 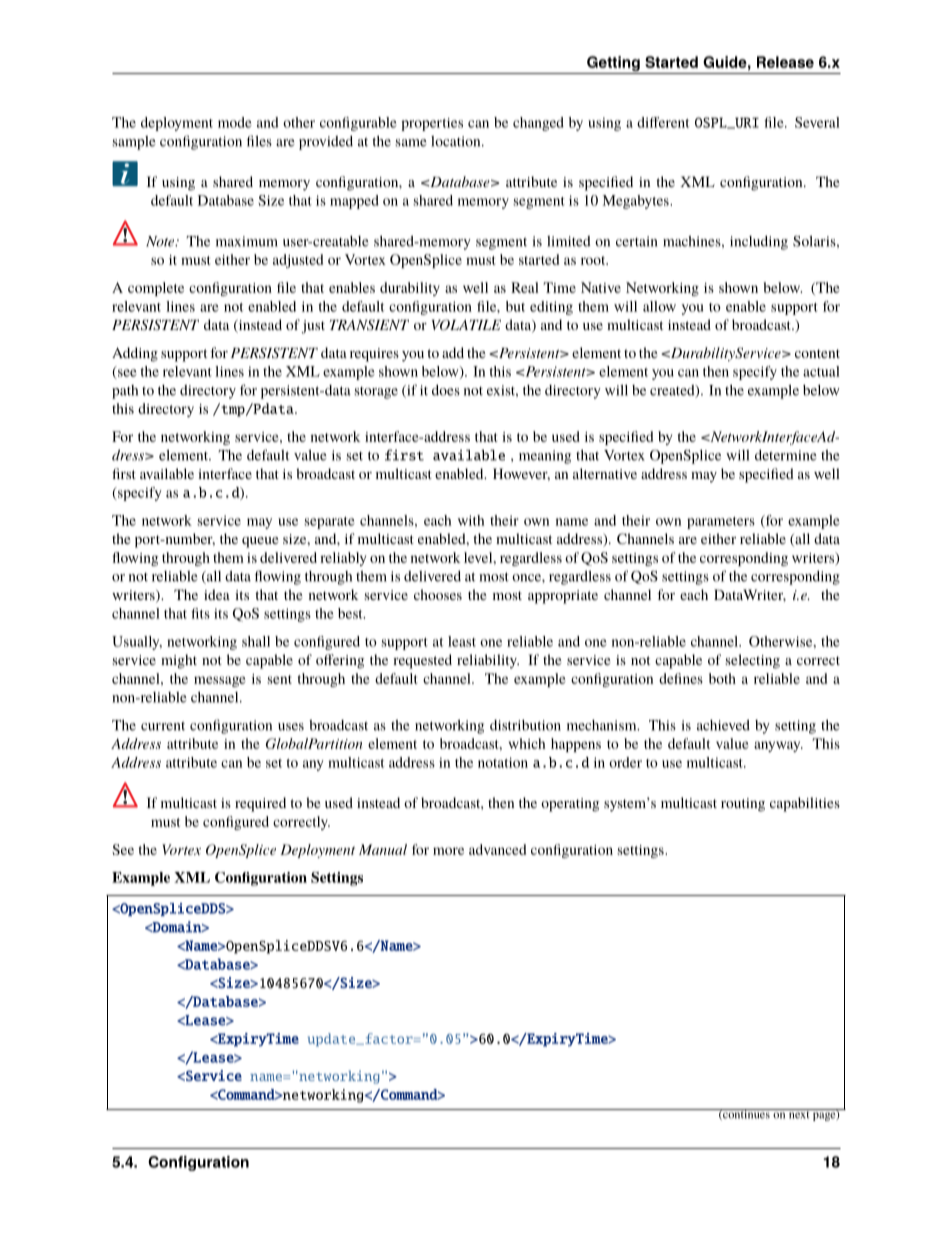 What do you see at coordinates (383, 849) in the document?
I see `Manual` at bounding box center [383, 849].
